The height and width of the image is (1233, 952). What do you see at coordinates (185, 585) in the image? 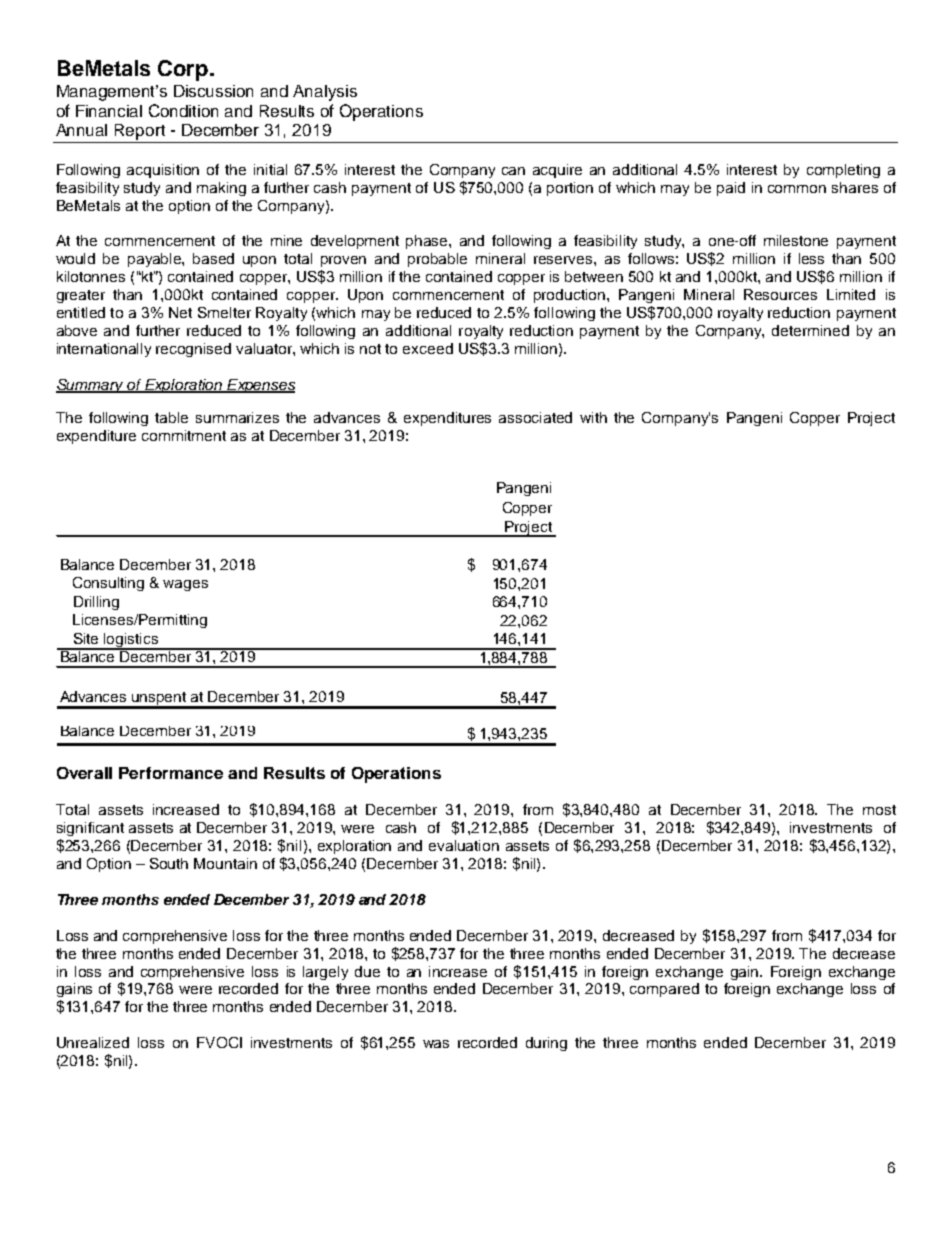
I see `wages` at bounding box center [185, 585].
